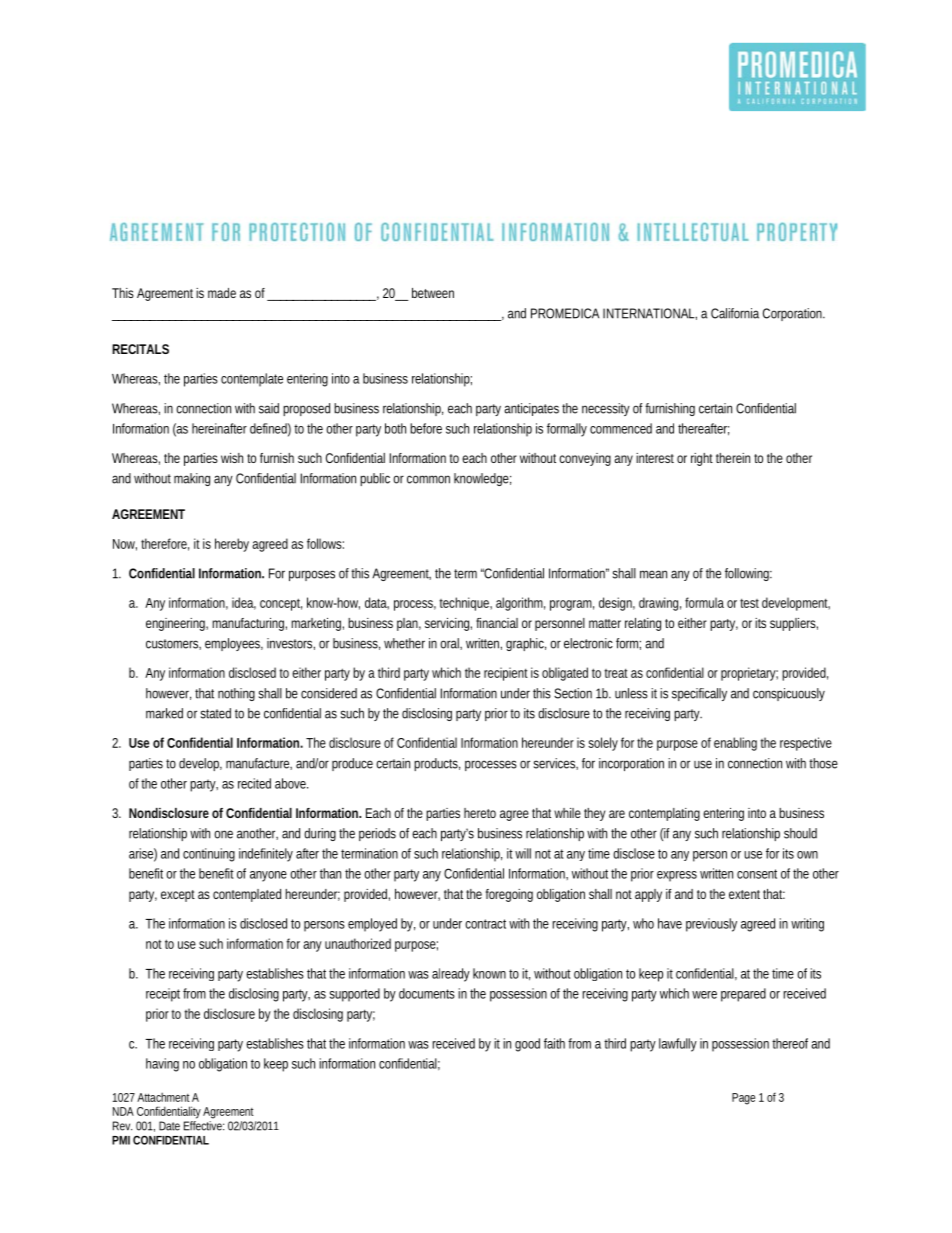 This screenshot has width=952, height=1233. I want to click on Effective, so click(204, 1126).
